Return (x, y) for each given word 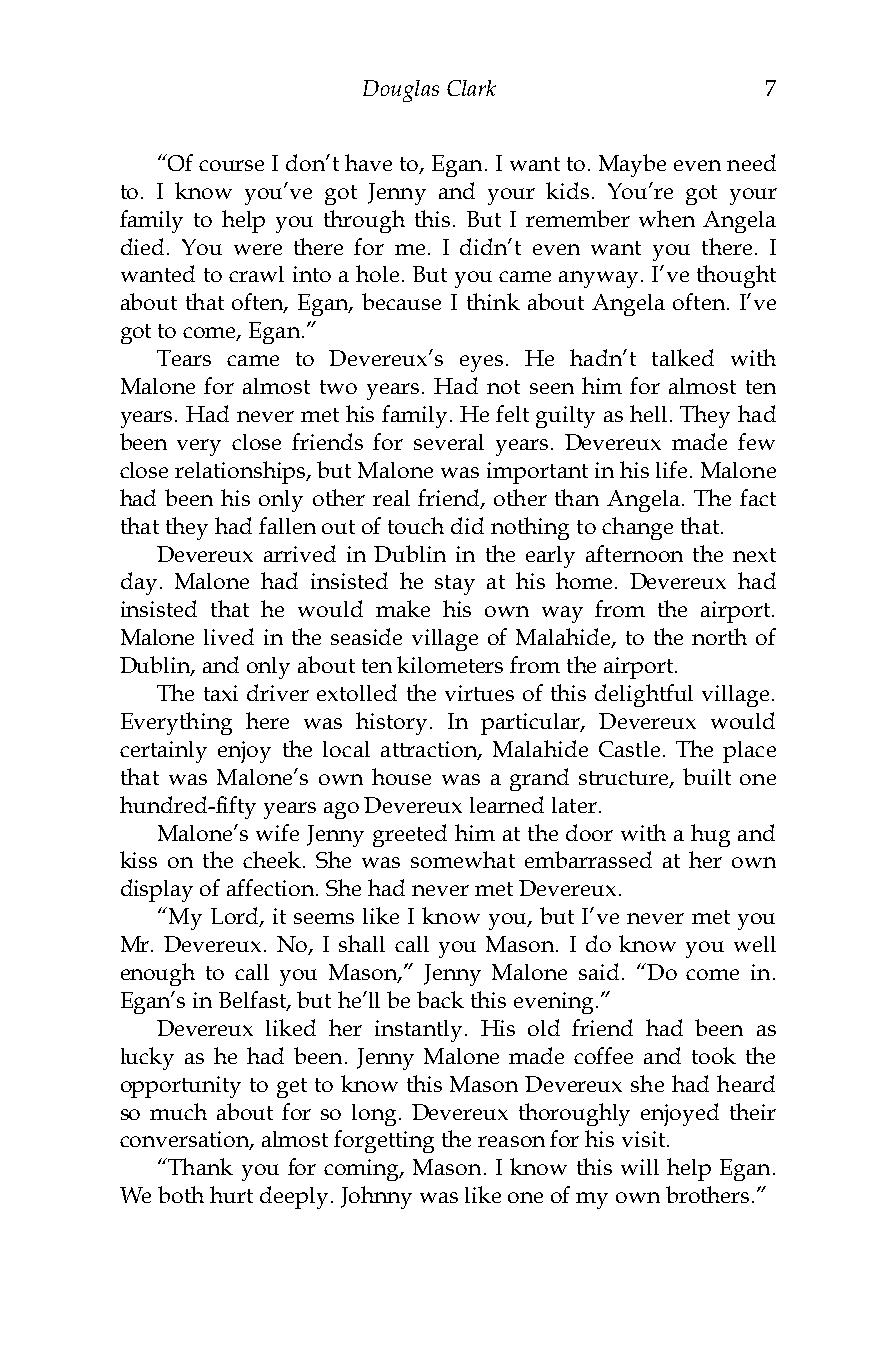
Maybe (632, 165)
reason (511, 1141)
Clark (471, 88)
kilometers (450, 664)
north (719, 636)
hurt (231, 1194)
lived (229, 636)
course (231, 165)
